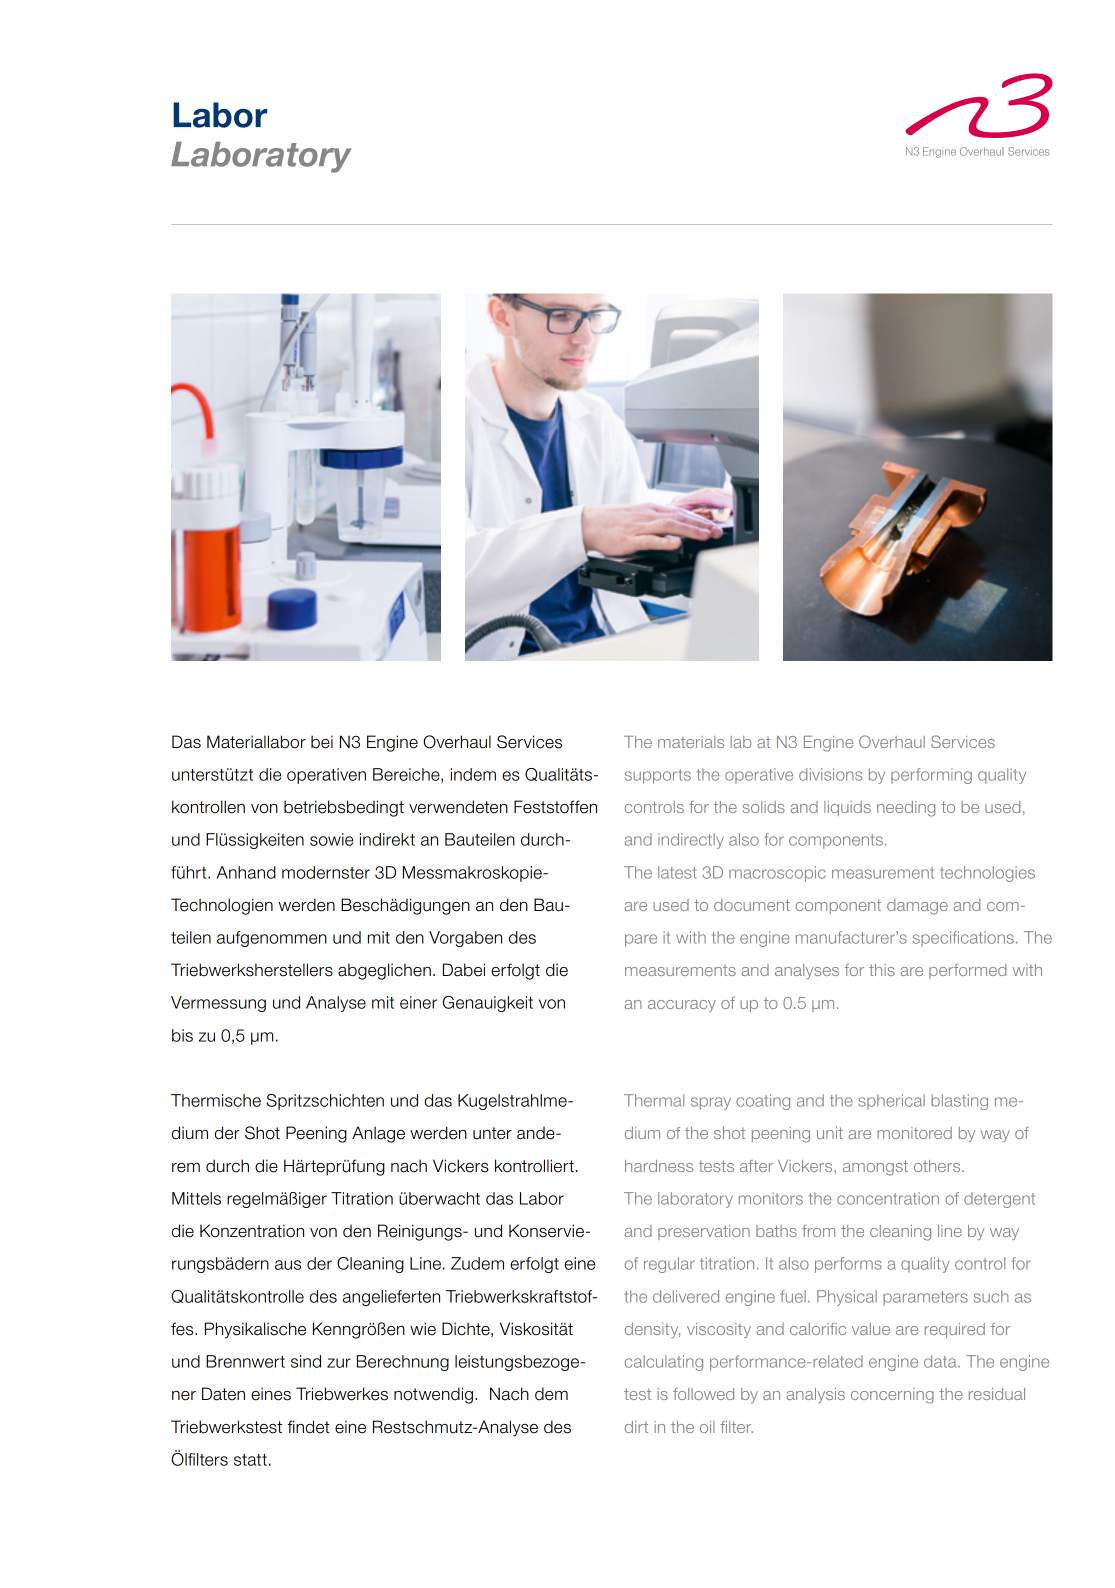  What do you see at coordinates (659, 1166) in the page?
I see `hardness` at bounding box center [659, 1166].
